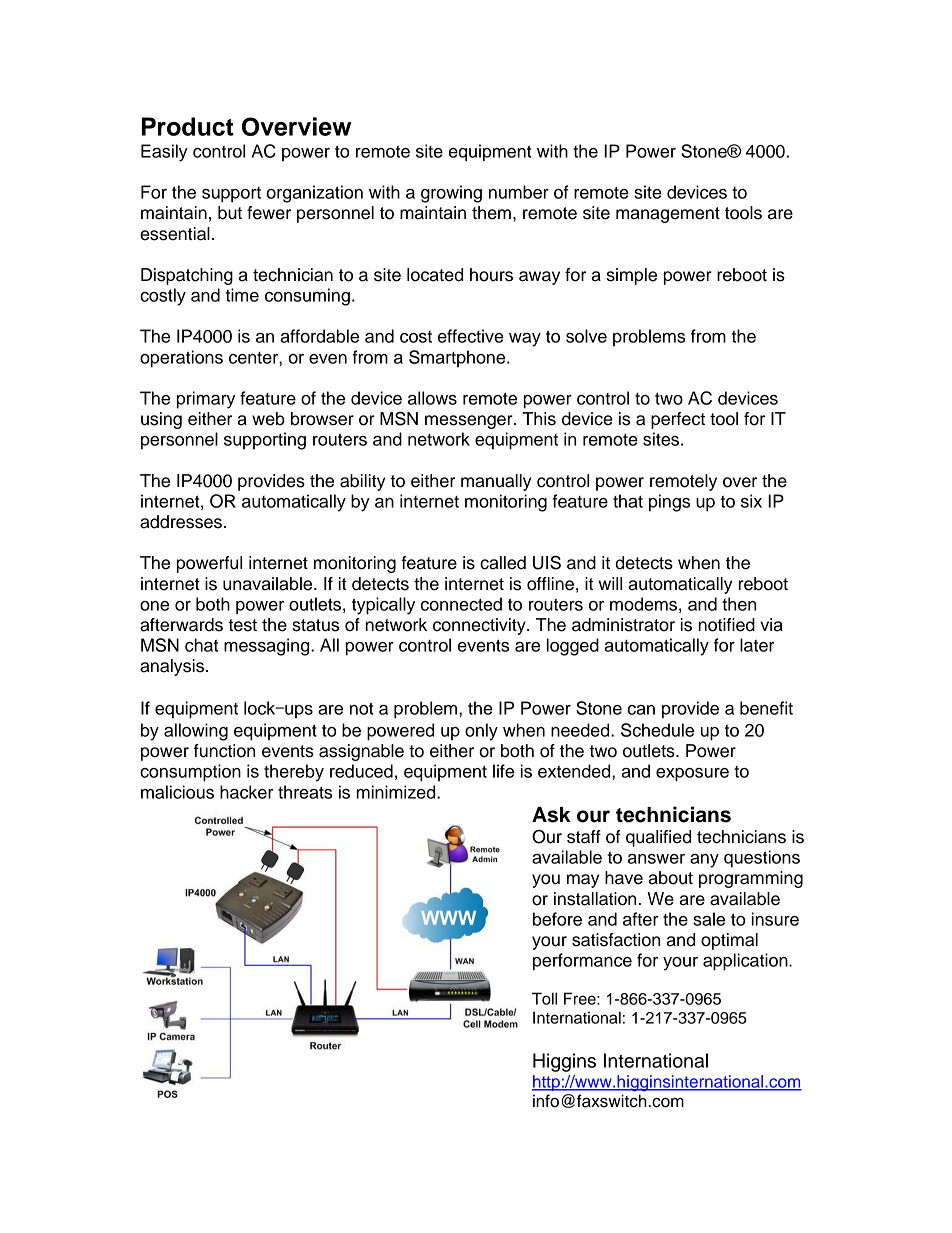  I want to click on growing, so click(451, 194).
